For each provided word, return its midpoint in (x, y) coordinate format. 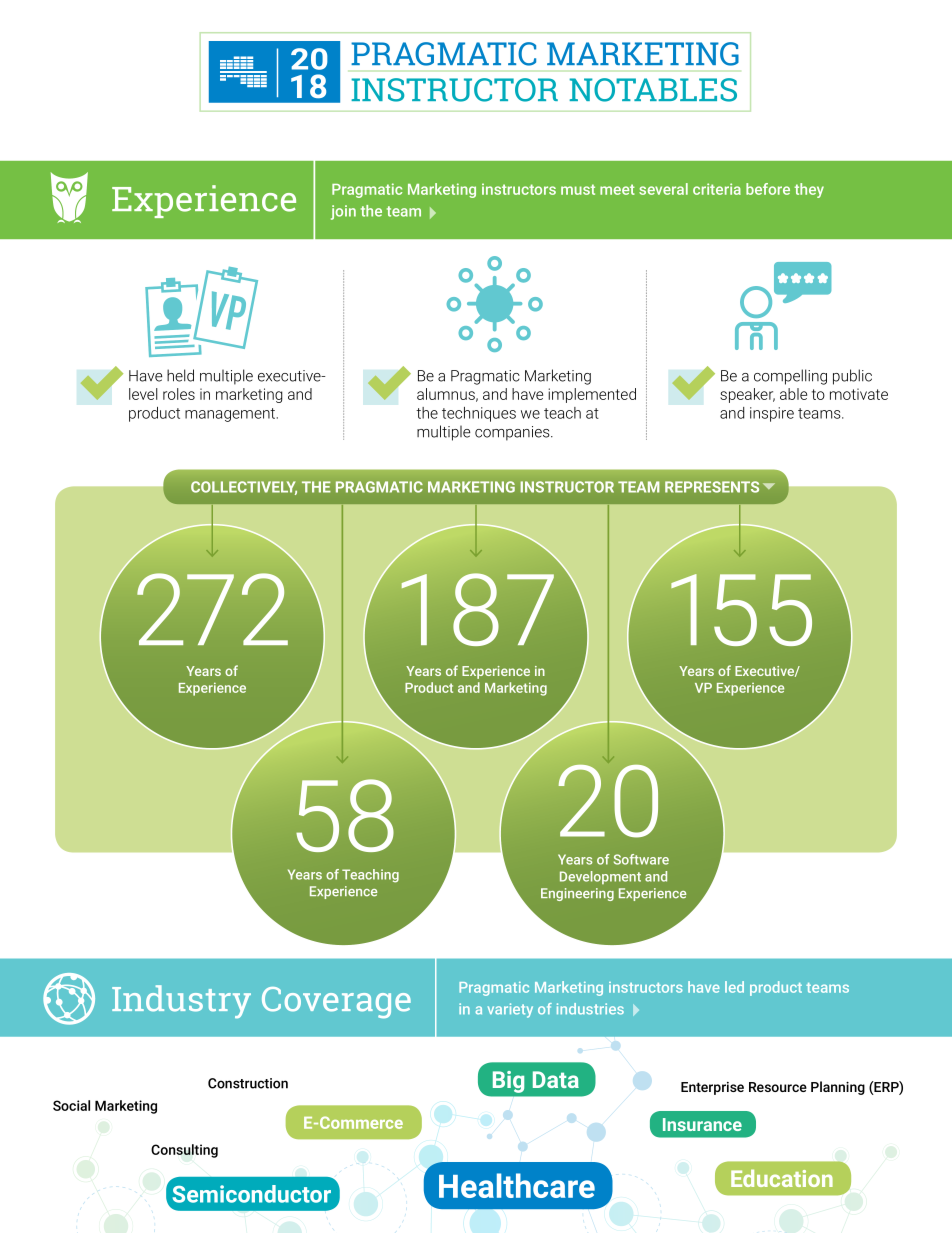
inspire (772, 414)
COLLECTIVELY (244, 488)
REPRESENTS (712, 487)
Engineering (577, 894)
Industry (181, 1001)
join (343, 212)
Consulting (184, 1151)
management (231, 415)
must (578, 189)
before (768, 189)
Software (641, 859)
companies (513, 433)
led (734, 987)
